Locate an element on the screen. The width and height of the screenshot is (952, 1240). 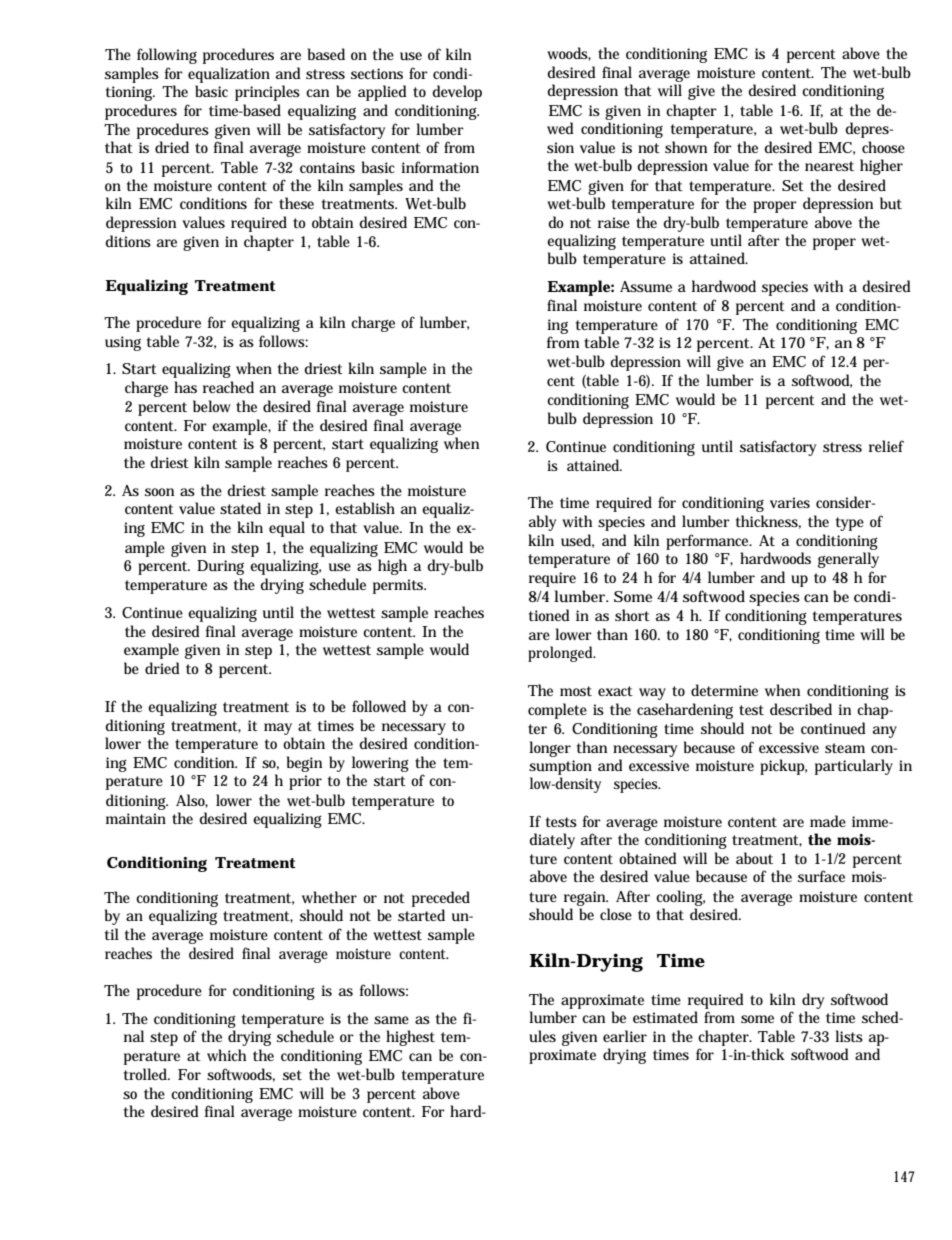
used is located at coordinates (577, 541).
